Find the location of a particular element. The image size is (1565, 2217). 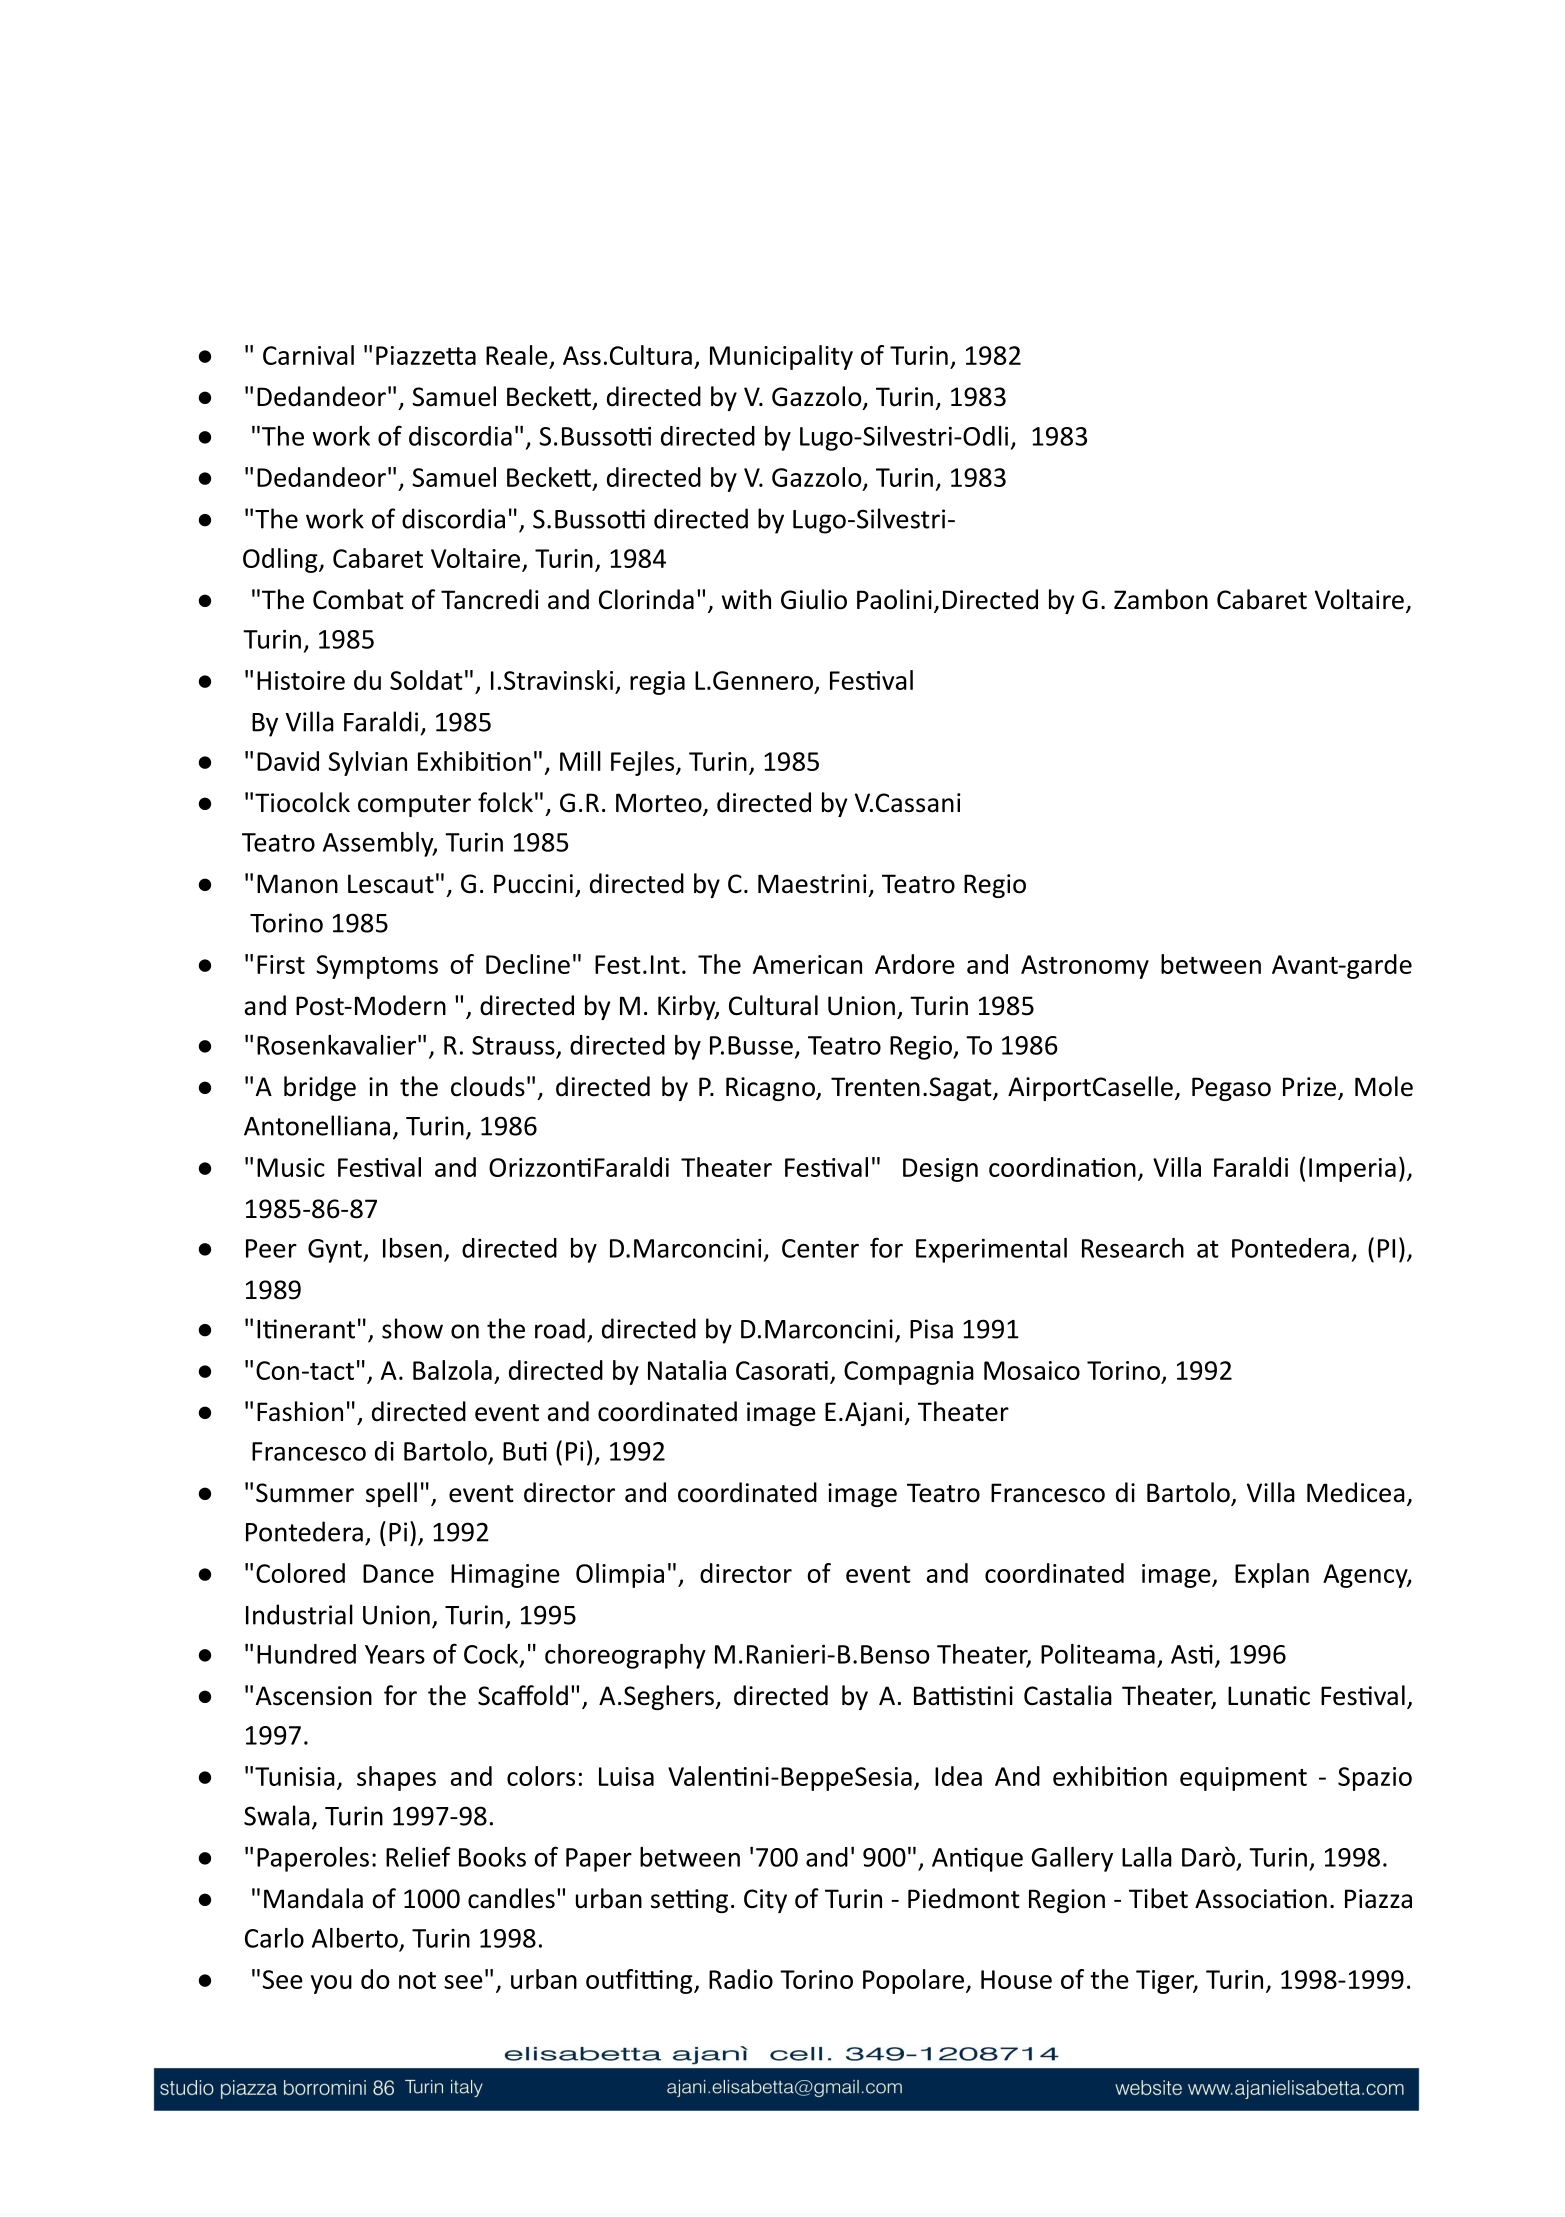

regia is located at coordinates (657, 683).
